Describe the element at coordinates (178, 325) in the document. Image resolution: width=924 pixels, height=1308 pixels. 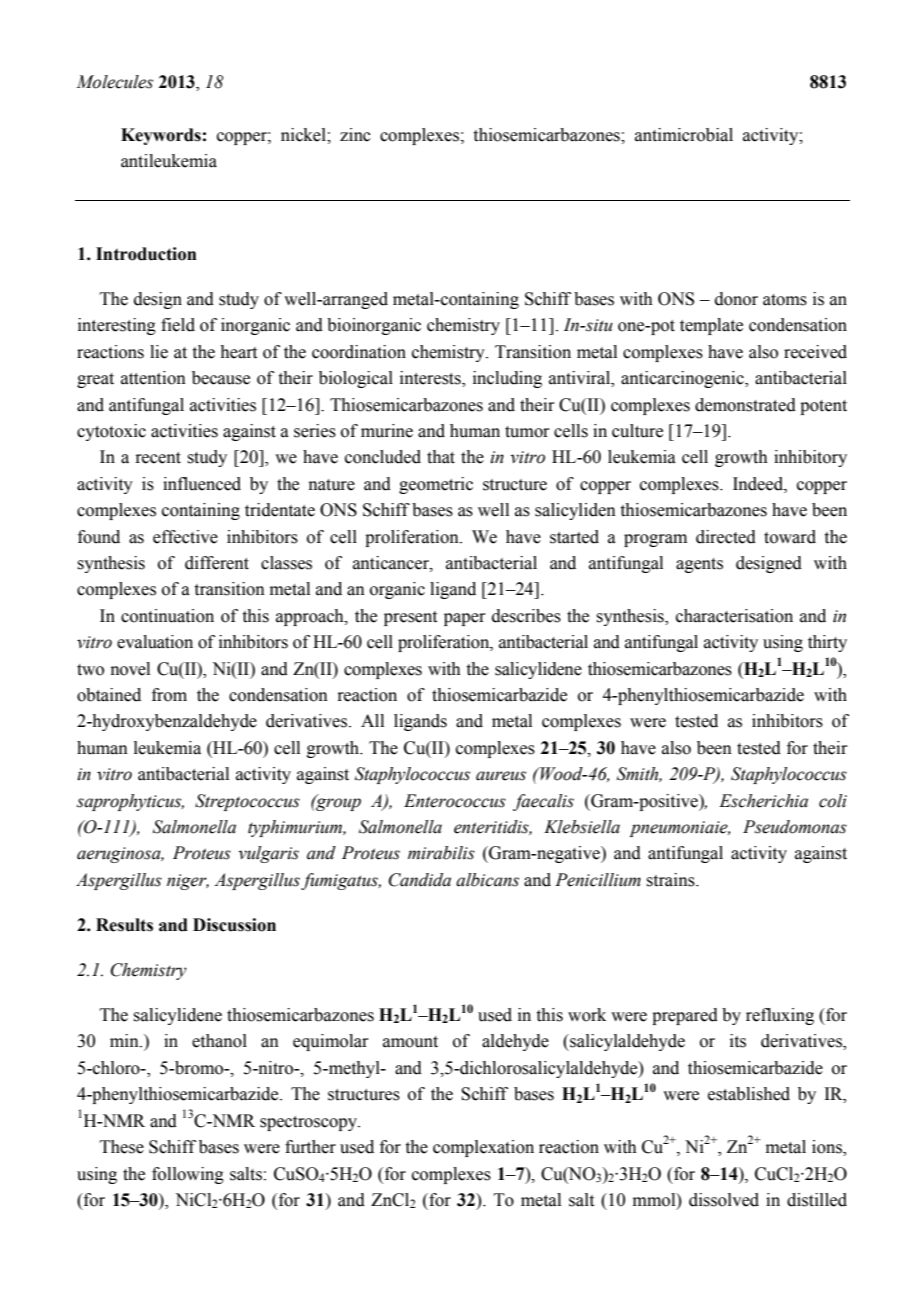
I see `field` at that location.
